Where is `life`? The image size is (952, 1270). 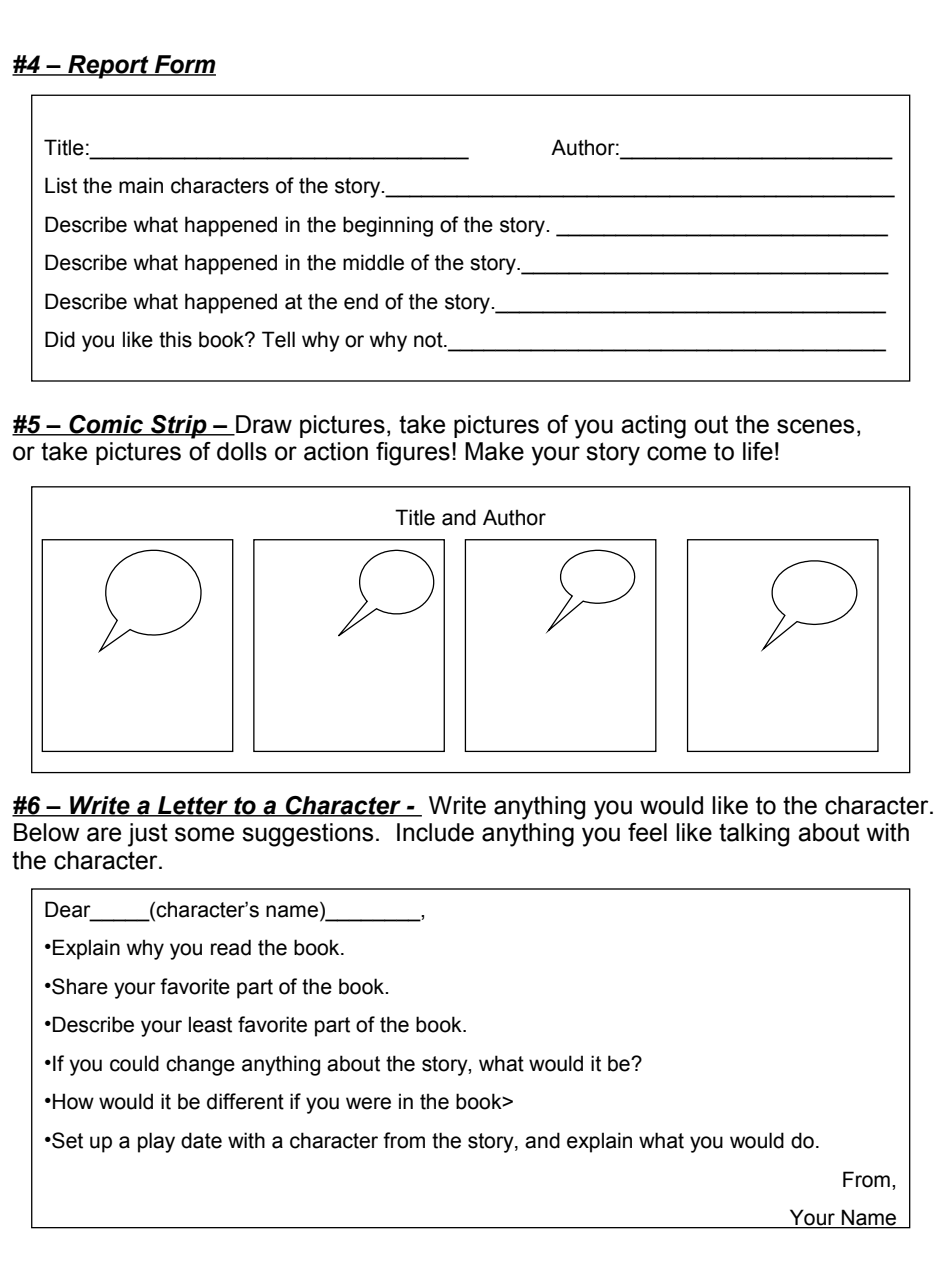 life is located at coordinates (758, 451).
